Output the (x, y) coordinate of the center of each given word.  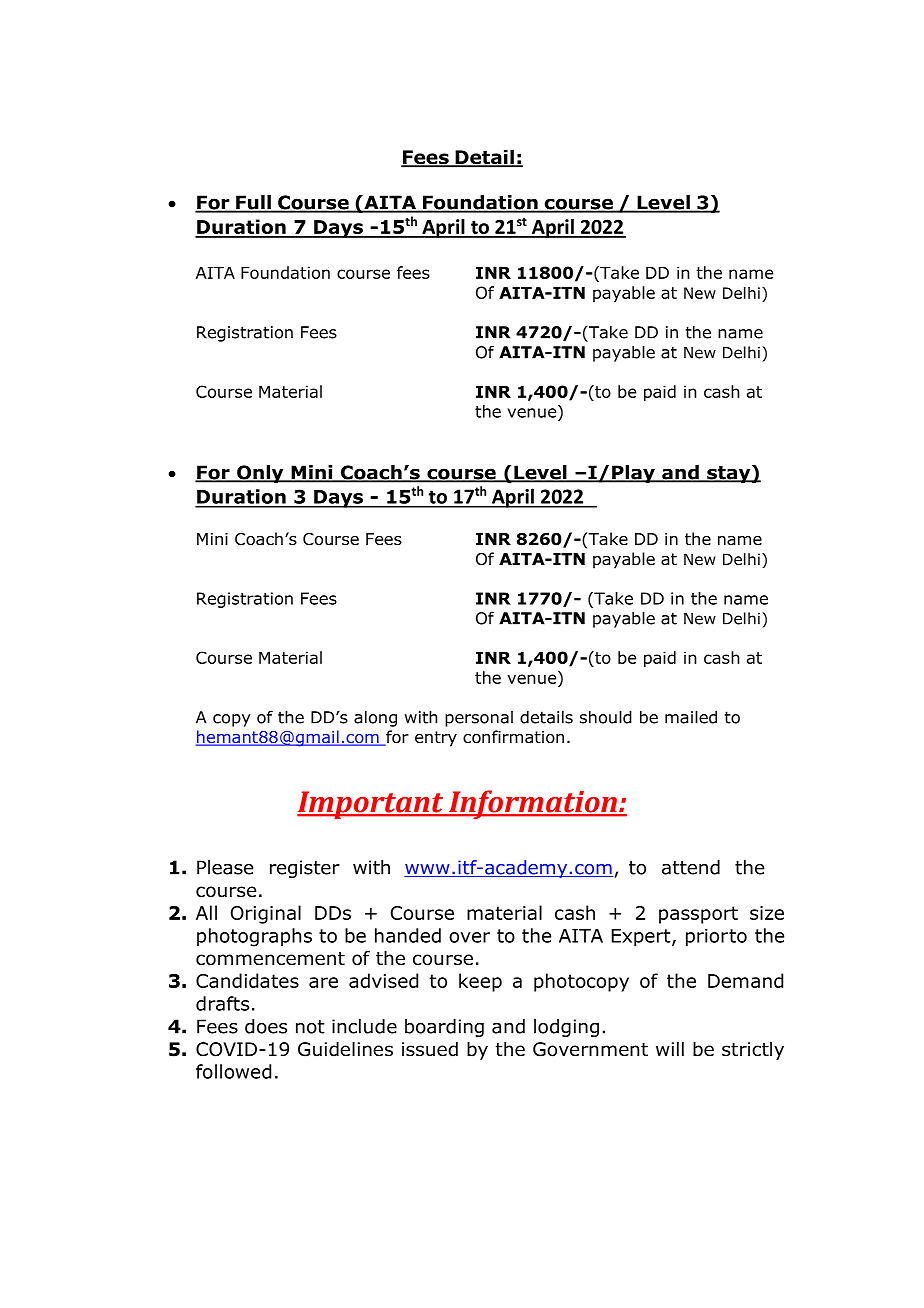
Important (371, 805)
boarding (444, 1028)
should (606, 717)
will (670, 1049)
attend (691, 867)
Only (260, 474)
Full (253, 203)
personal (479, 719)
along (375, 718)
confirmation (513, 737)
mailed (691, 717)
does (266, 1026)
